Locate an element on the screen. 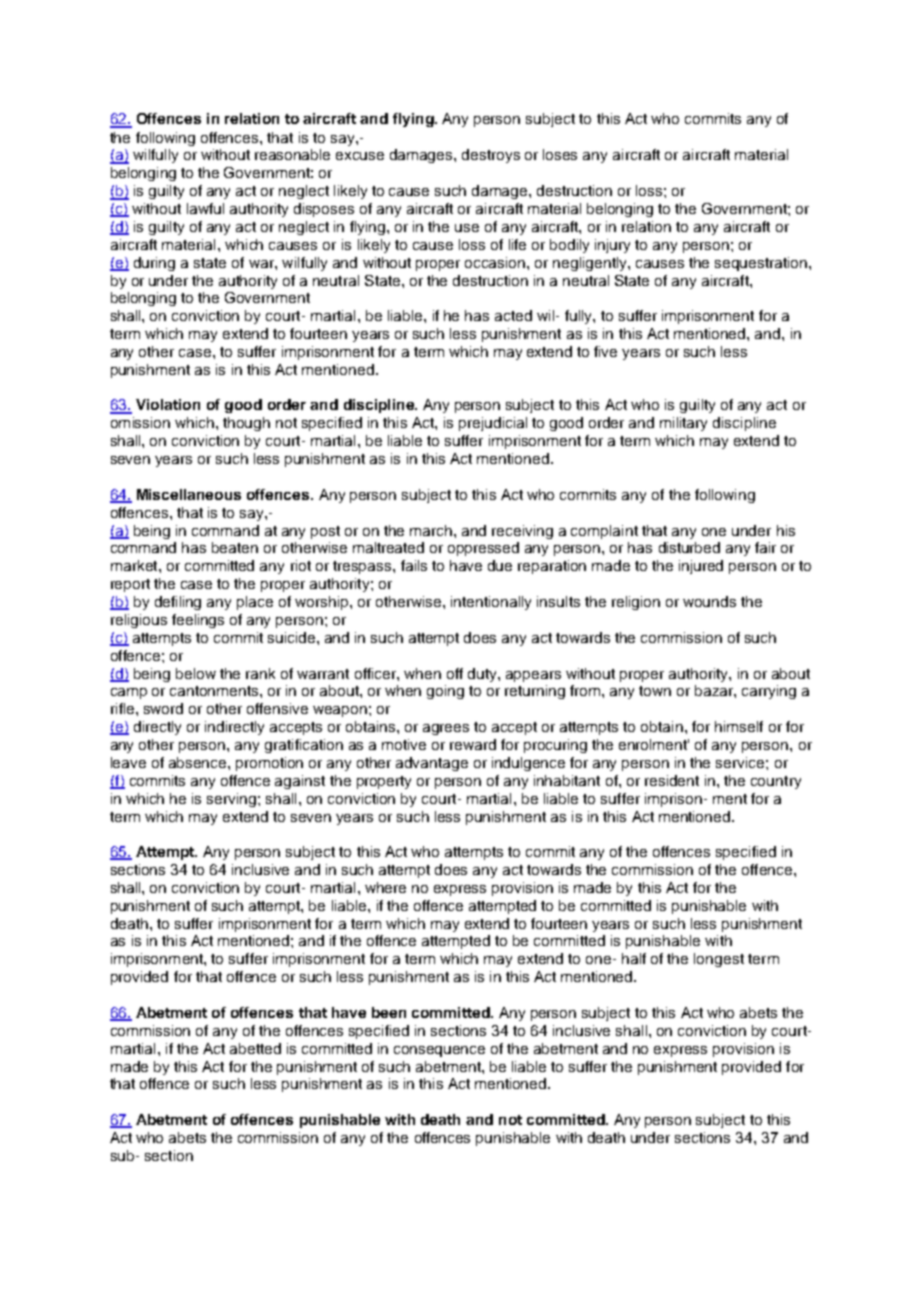 The height and width of the screenshot is (1308, 924). abetted is located at coordinates (255, 1048).
